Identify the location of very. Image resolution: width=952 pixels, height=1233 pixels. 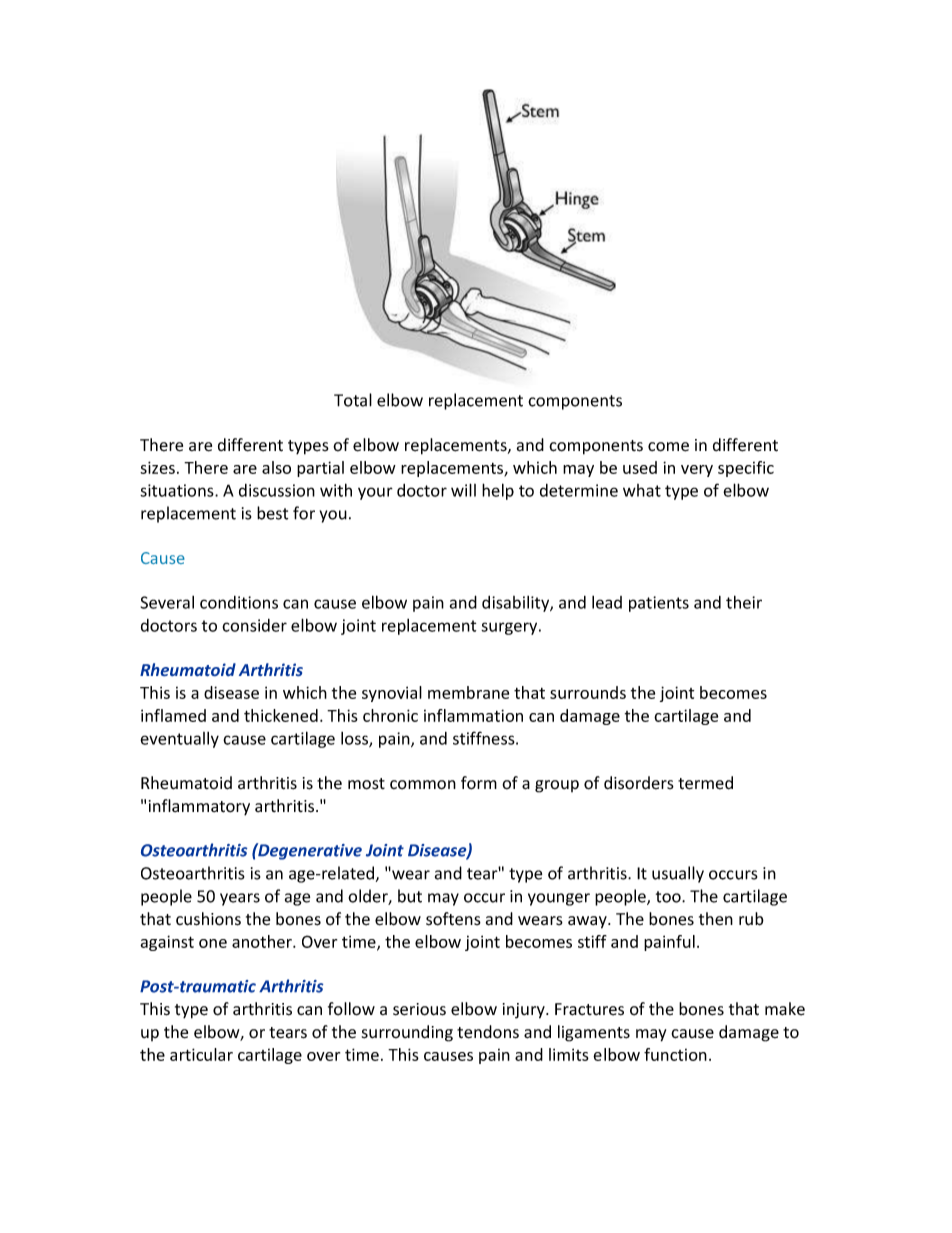
(697, 471).
